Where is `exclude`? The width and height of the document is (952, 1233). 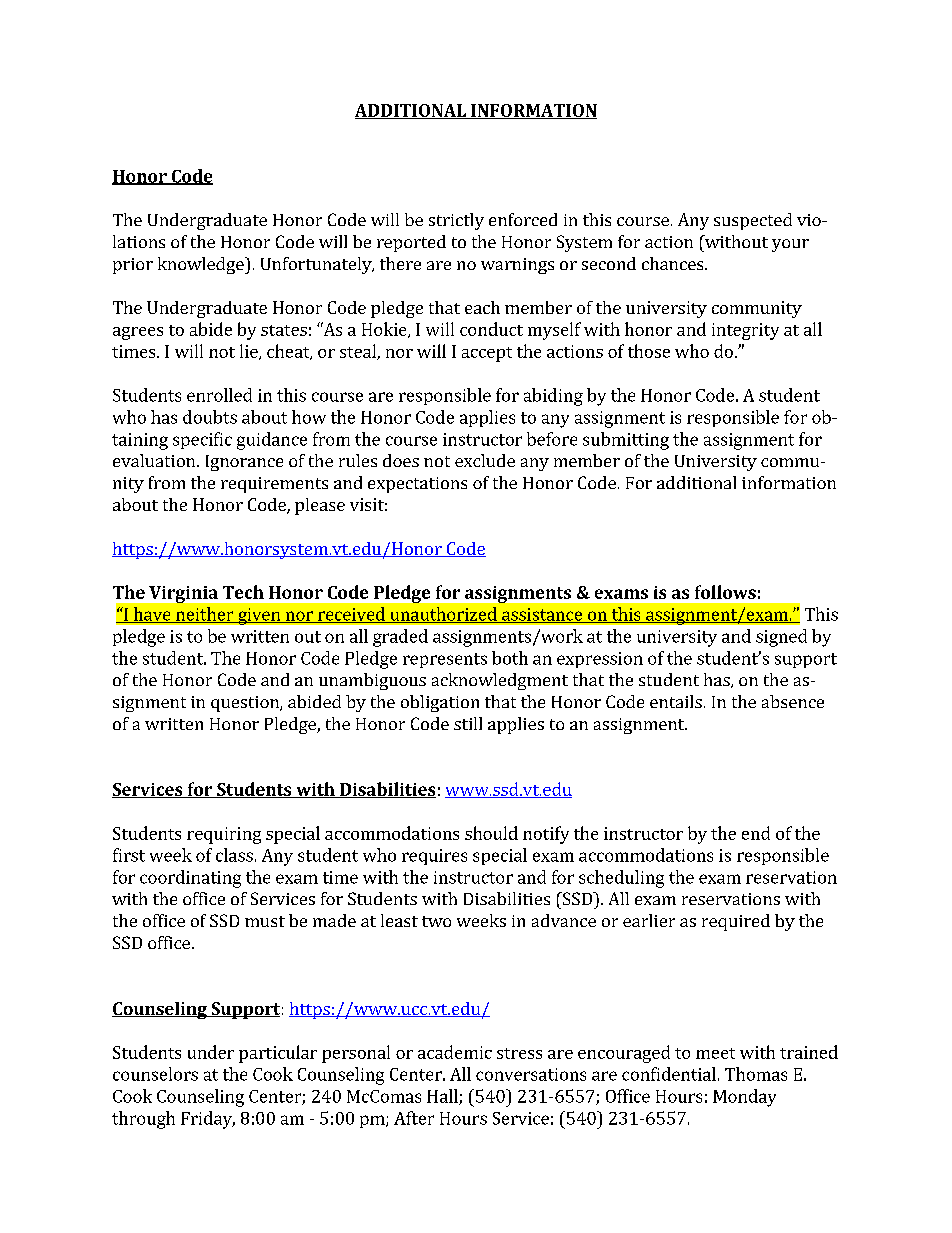
exclude is located at coordinates (485, 460).
